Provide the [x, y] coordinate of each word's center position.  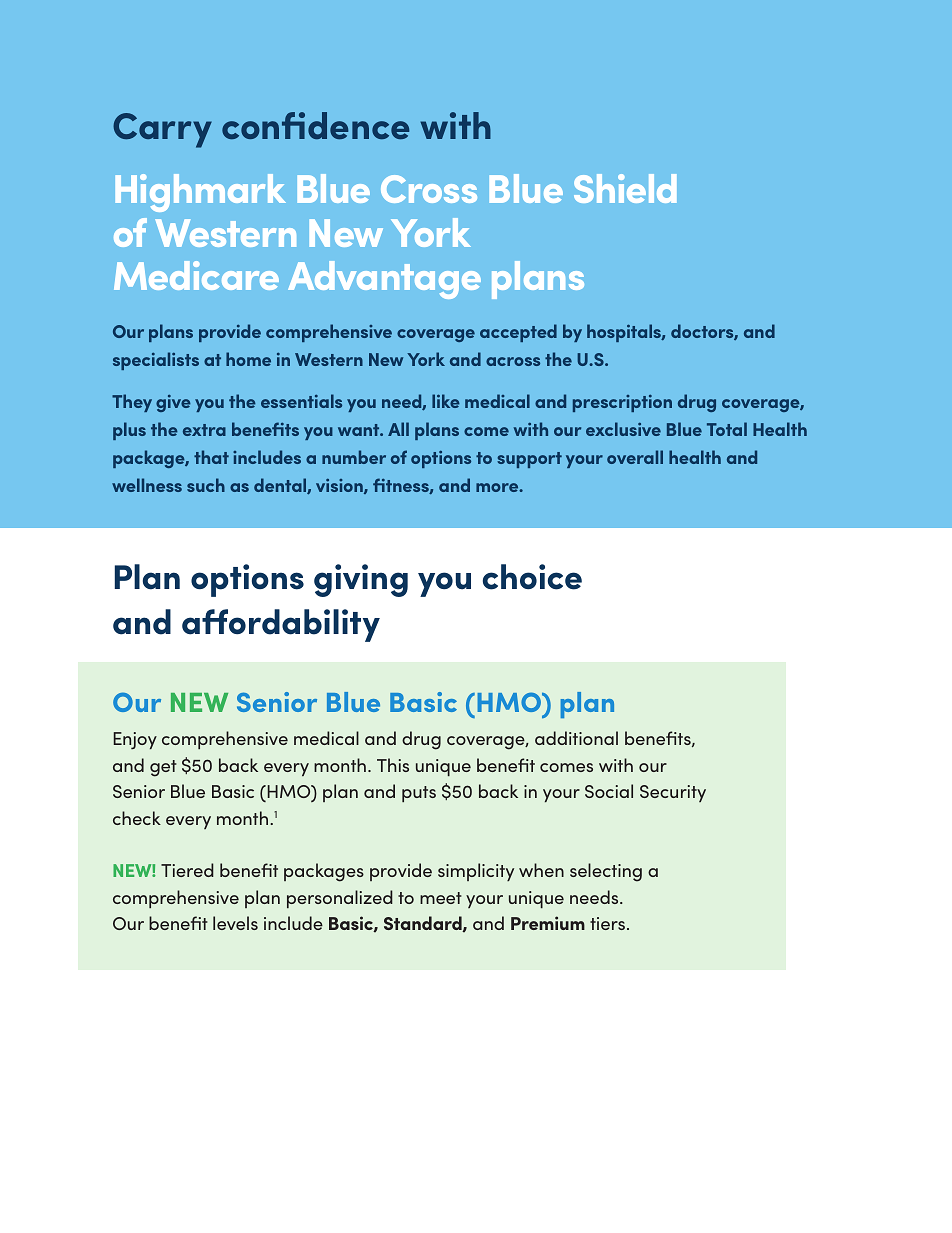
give [173, 403]
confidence [315, 125]
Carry [162, 130]
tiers [607, 923]
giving [361, 580]
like [446, 401]
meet [441, 898]
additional [576, 738]
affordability [281, 625]
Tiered [187, 870]
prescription [622, 403]
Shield [625, 188]
